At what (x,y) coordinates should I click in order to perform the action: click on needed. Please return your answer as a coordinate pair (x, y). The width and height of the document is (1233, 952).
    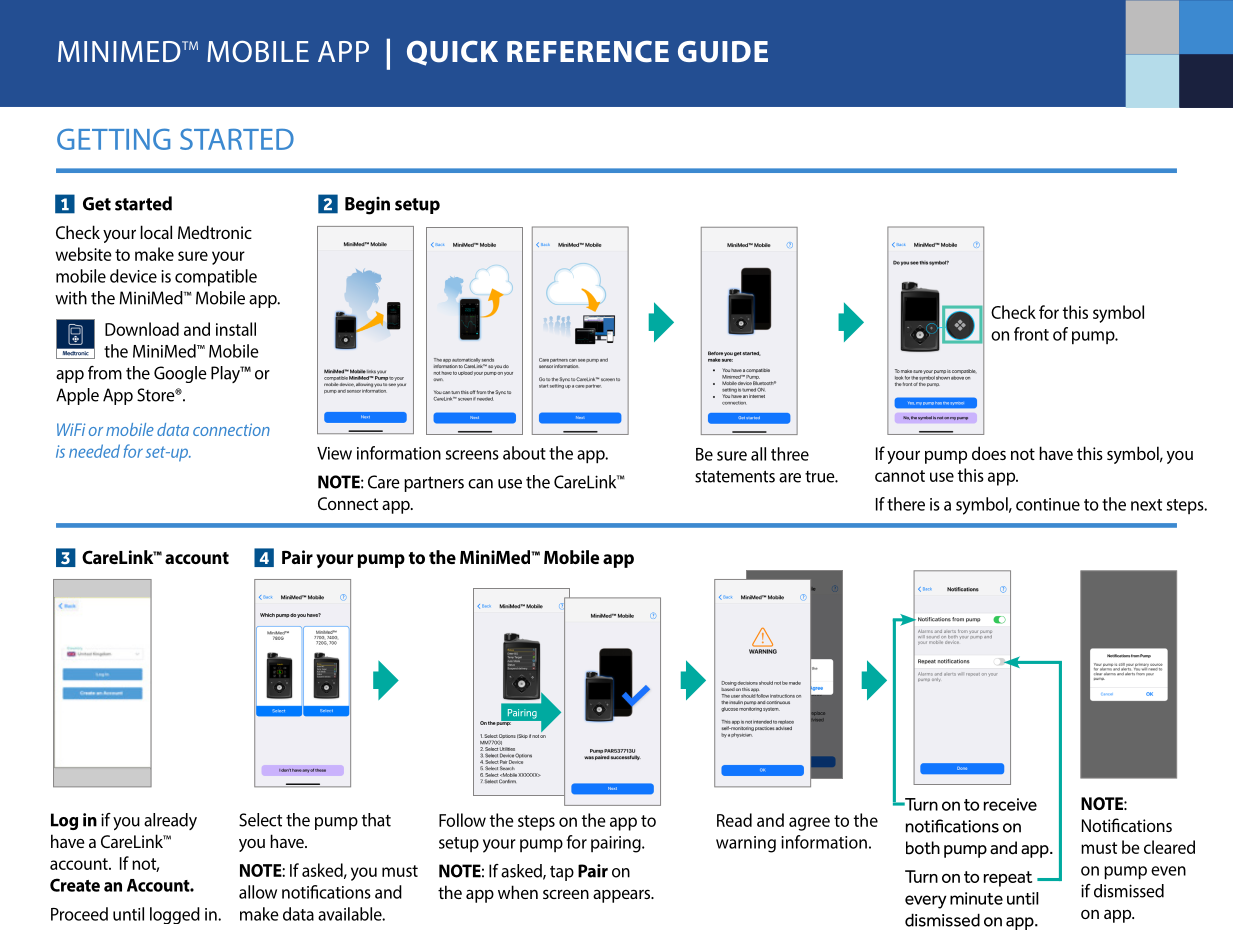
    Looking at the image, I should click on (94, 451).
